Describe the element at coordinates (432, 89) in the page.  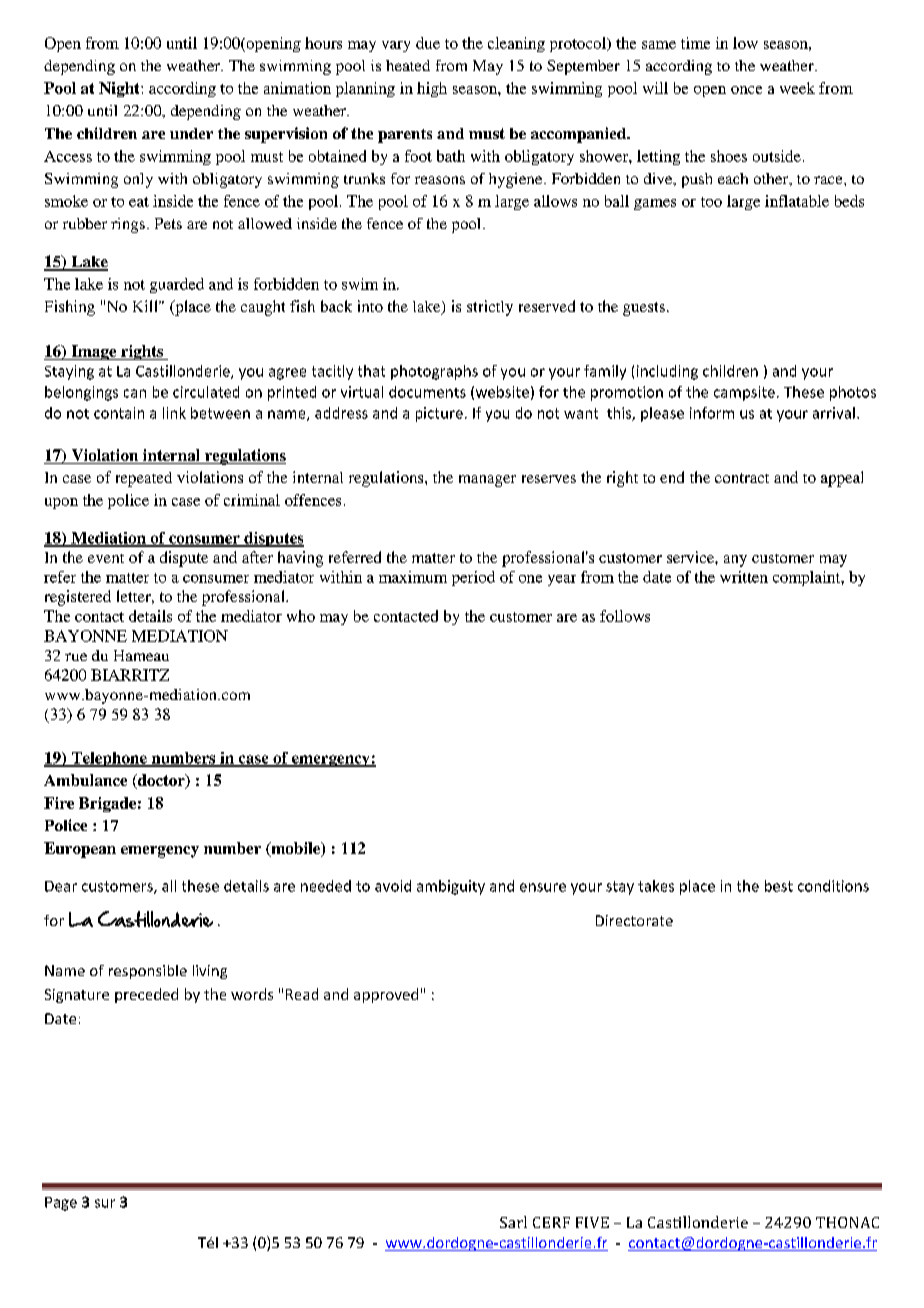
I see `high` at that location.
